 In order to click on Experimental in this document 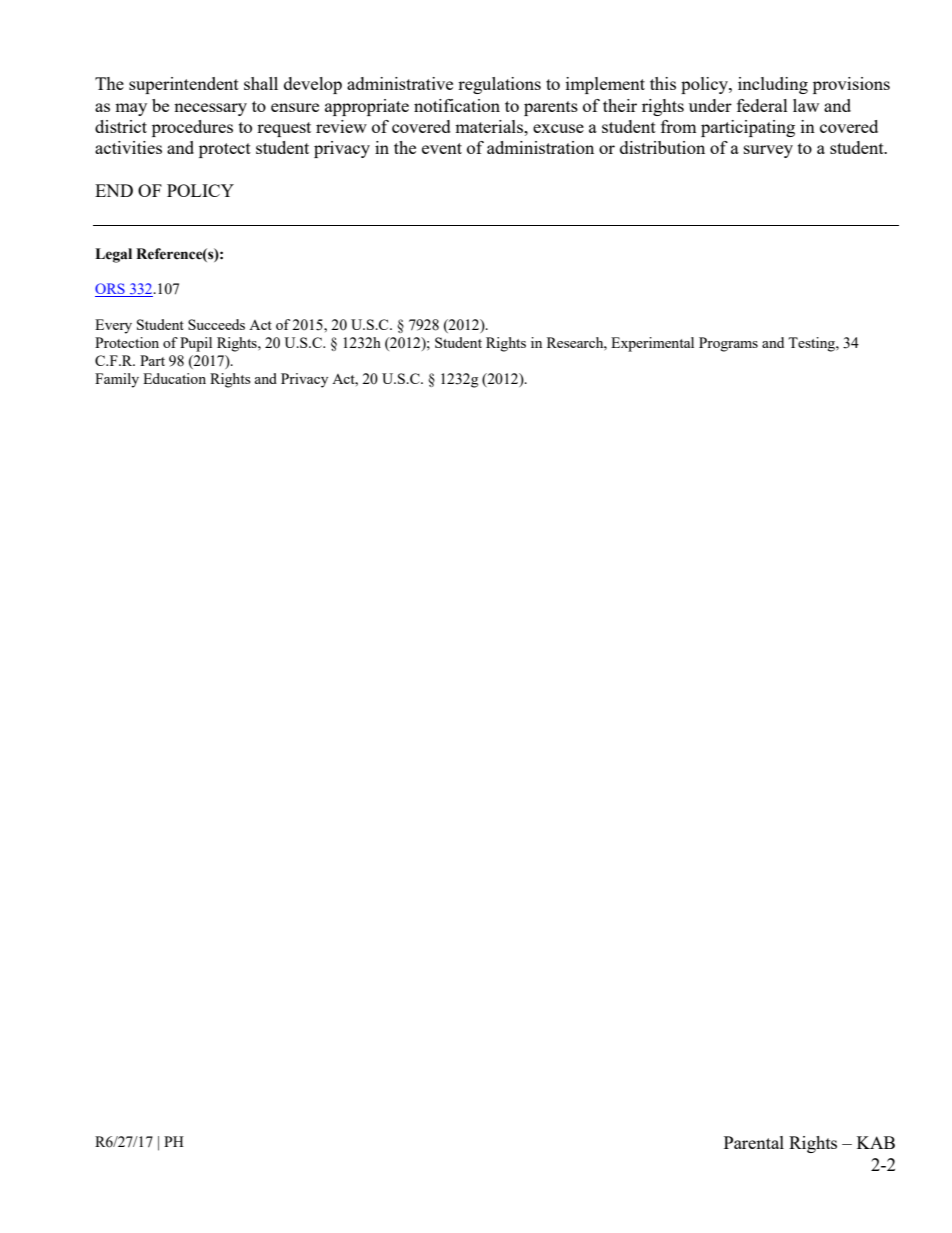, I will do `click(652, 344)`.
